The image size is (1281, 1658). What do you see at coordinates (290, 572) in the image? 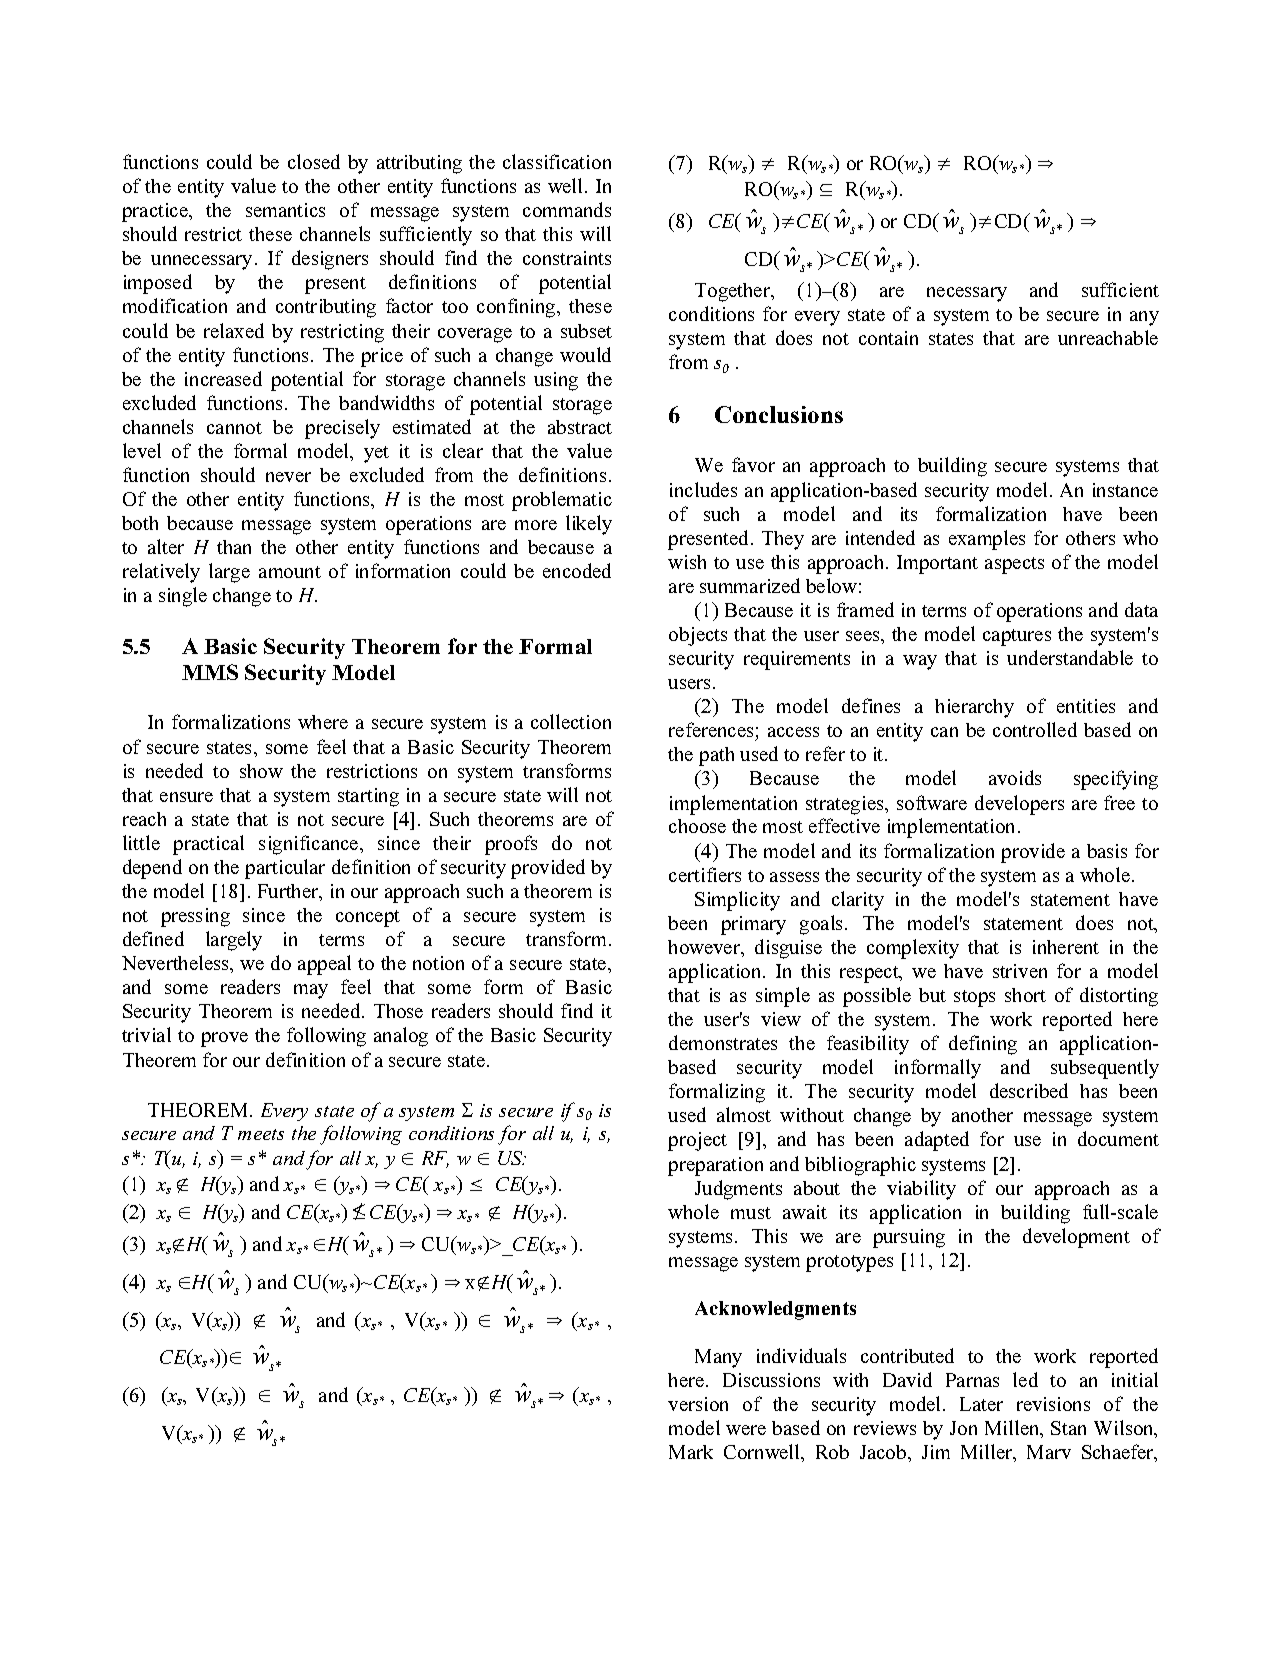
I see `amount` at bounding box center [290, 572].
